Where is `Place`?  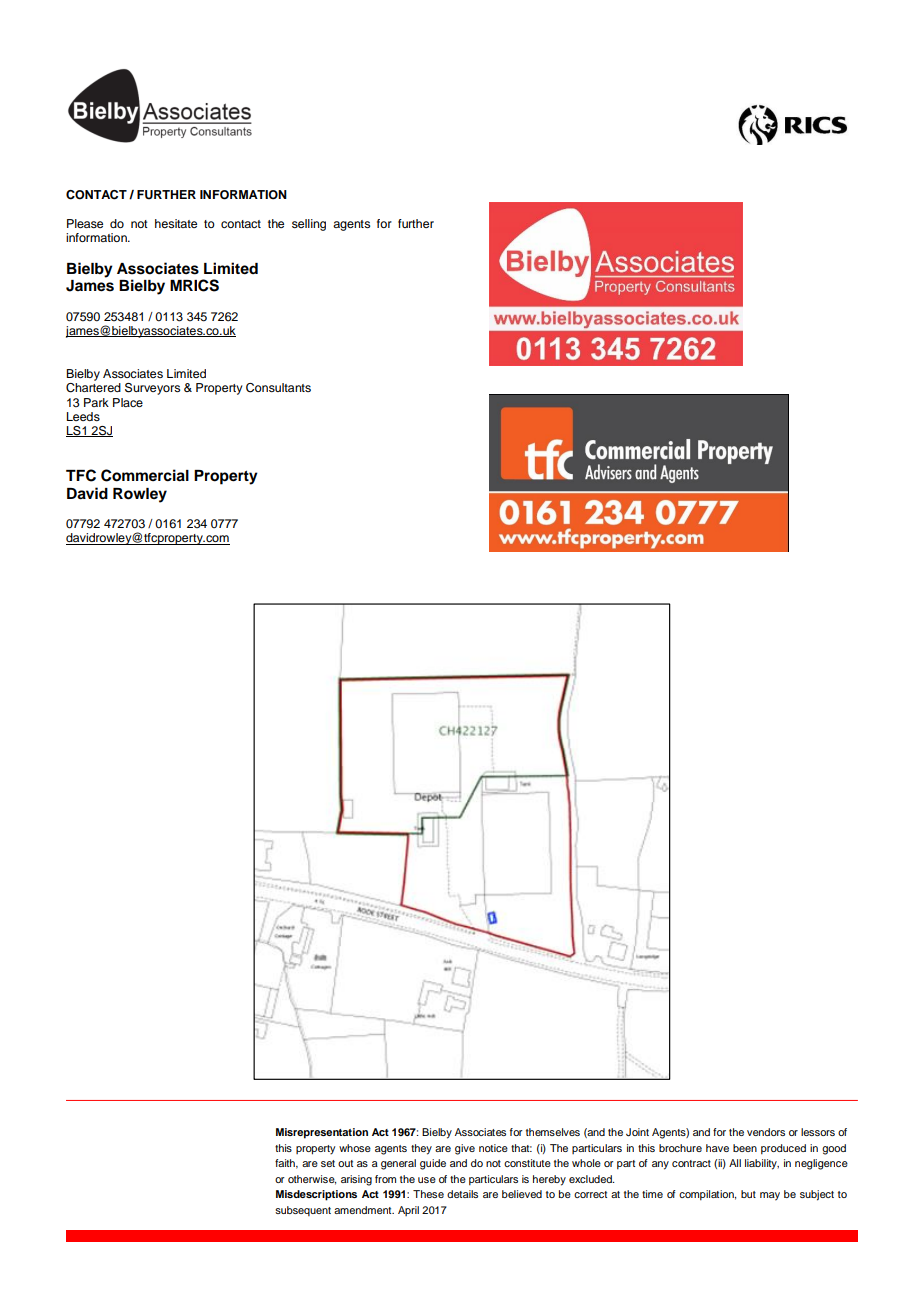
Place is located at coordinates (128, 402).
